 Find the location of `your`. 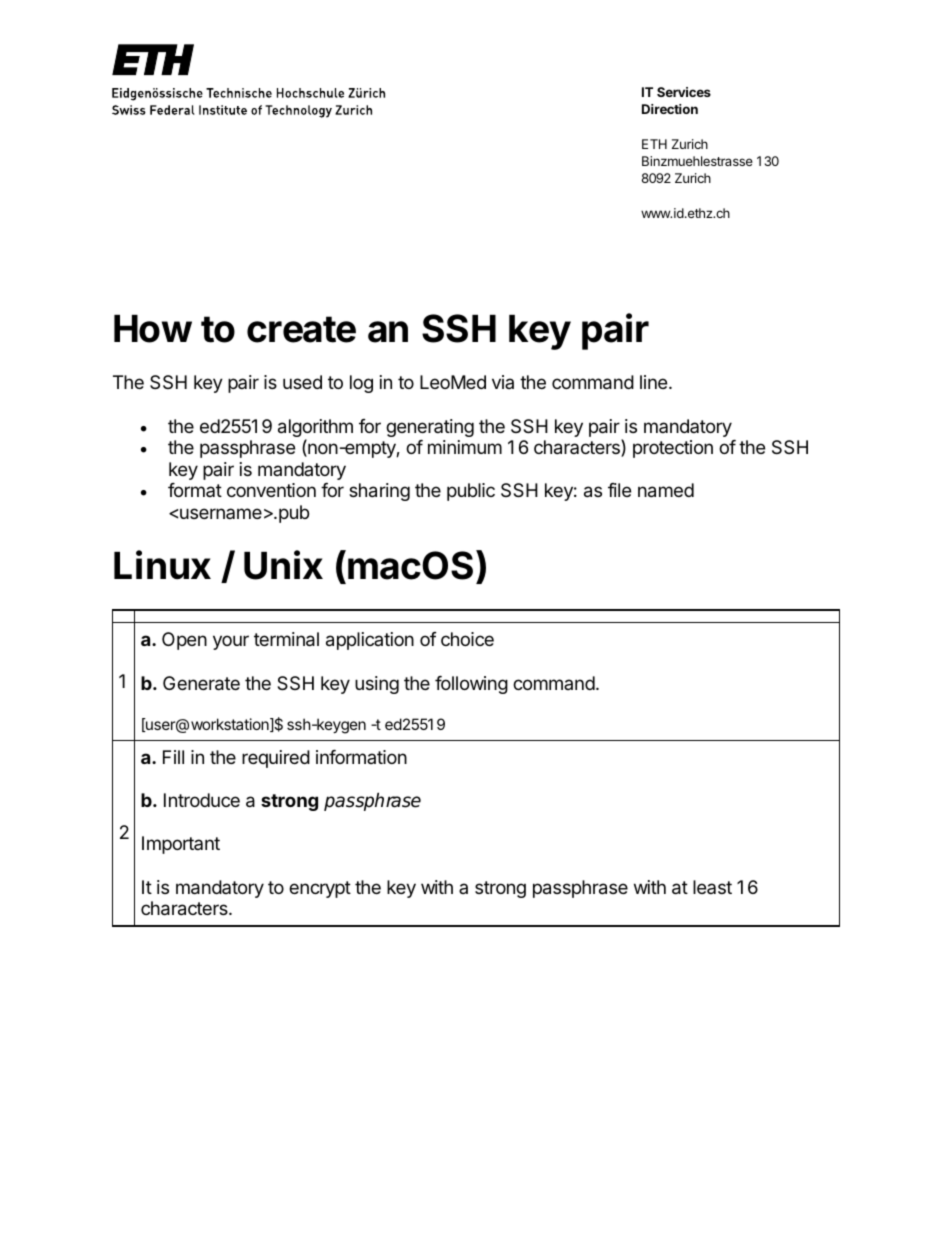

your is located at coordinates (231, 642).
